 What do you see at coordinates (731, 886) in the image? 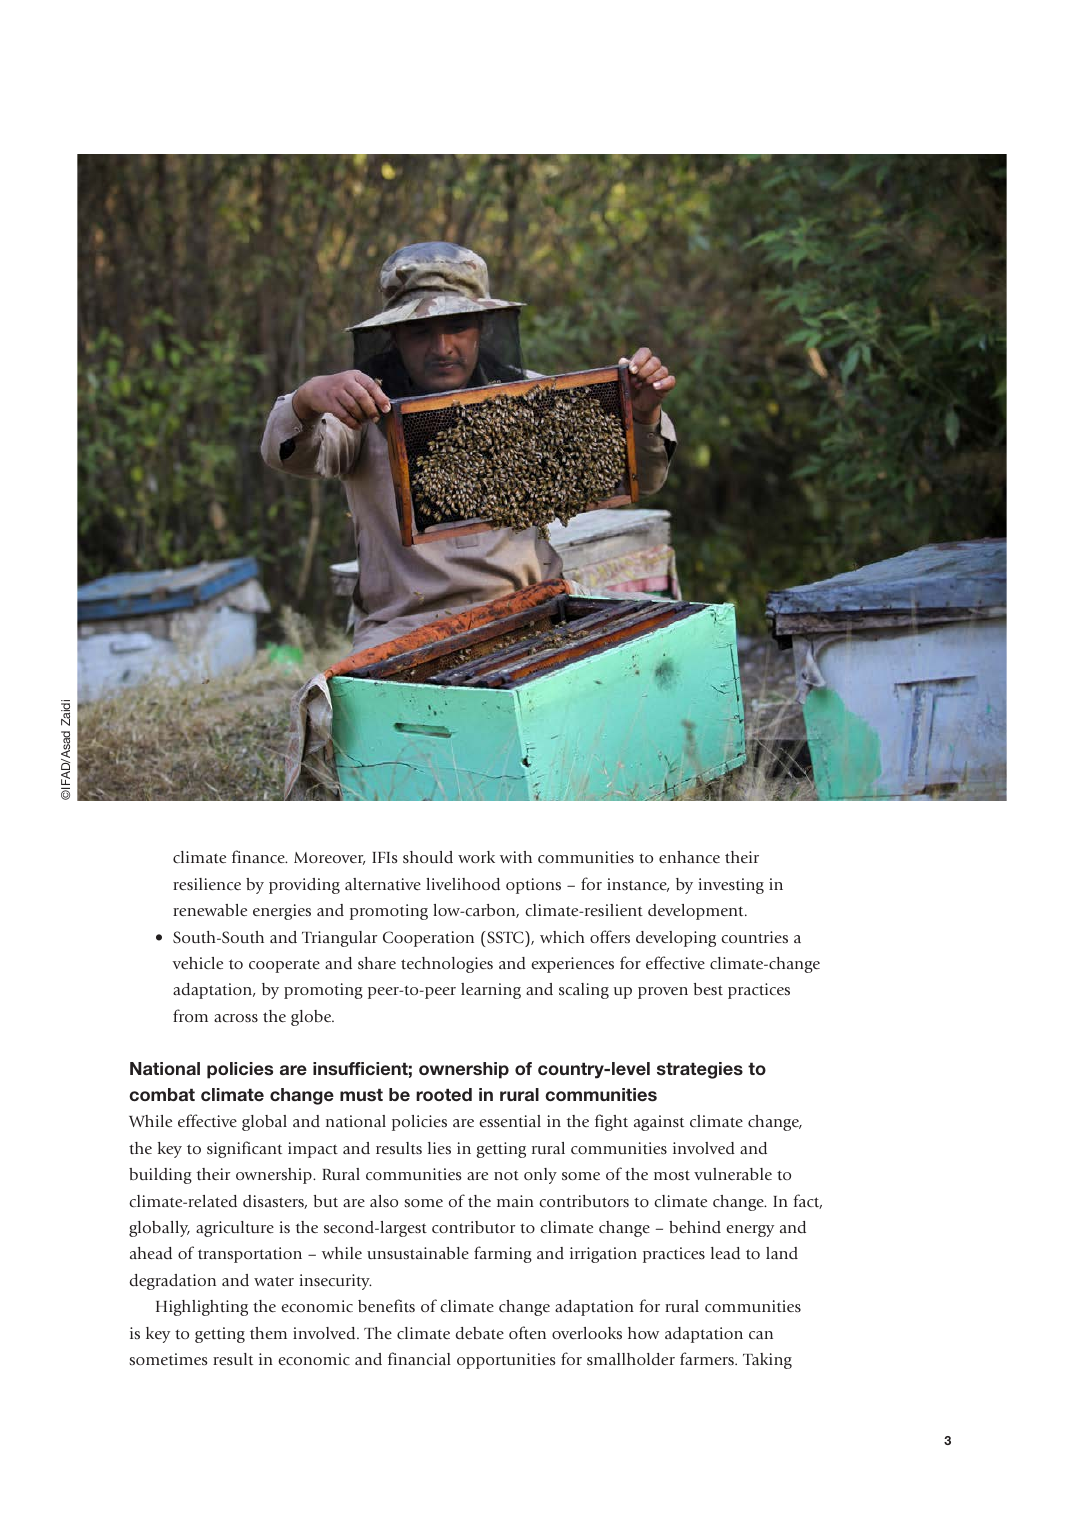
I see `investing` at bounding box center [731, 886].
